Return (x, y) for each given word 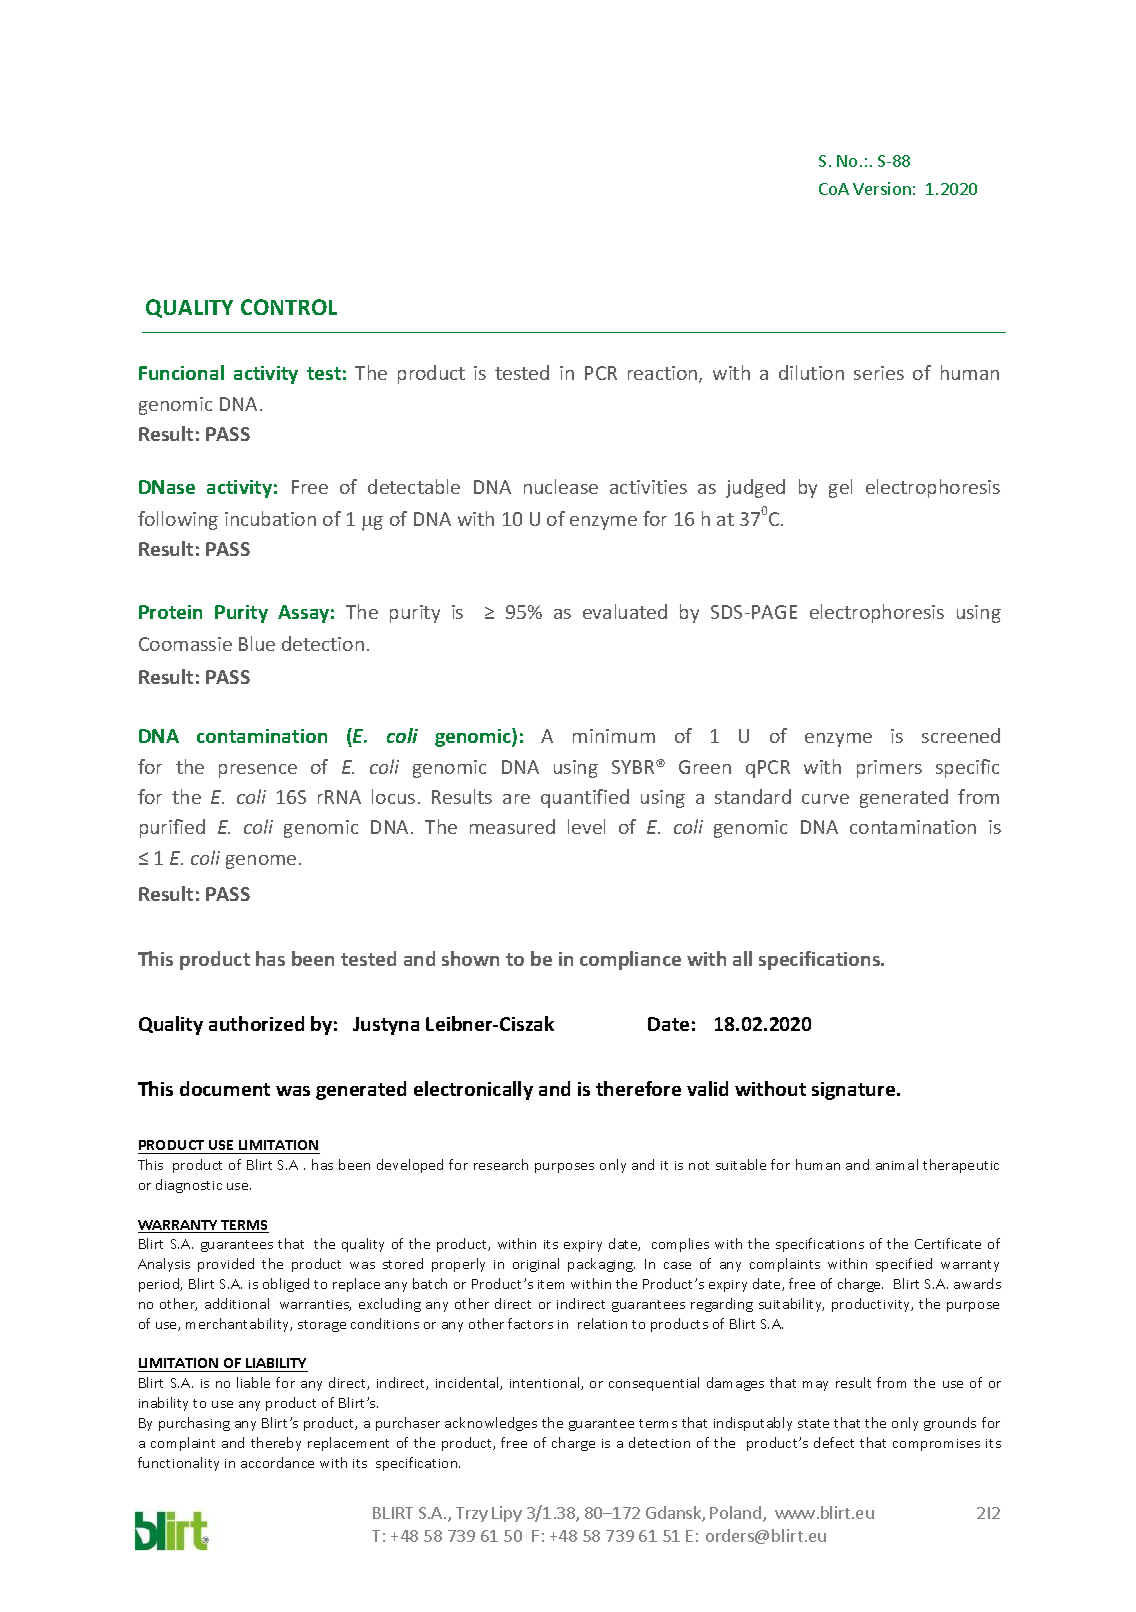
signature (855, 1091)
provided (226, 1265)
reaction (664, 374)
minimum (614, 736)
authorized (256, 1023)
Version (882, 188)
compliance (630, 960)
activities (648, 487)
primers (889, 769)
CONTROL (289, 307)
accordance (277, 1462)
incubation (270, 518)
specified (904, 1265)
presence (258, 771)
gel (840, 488)
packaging (601, 1265)
